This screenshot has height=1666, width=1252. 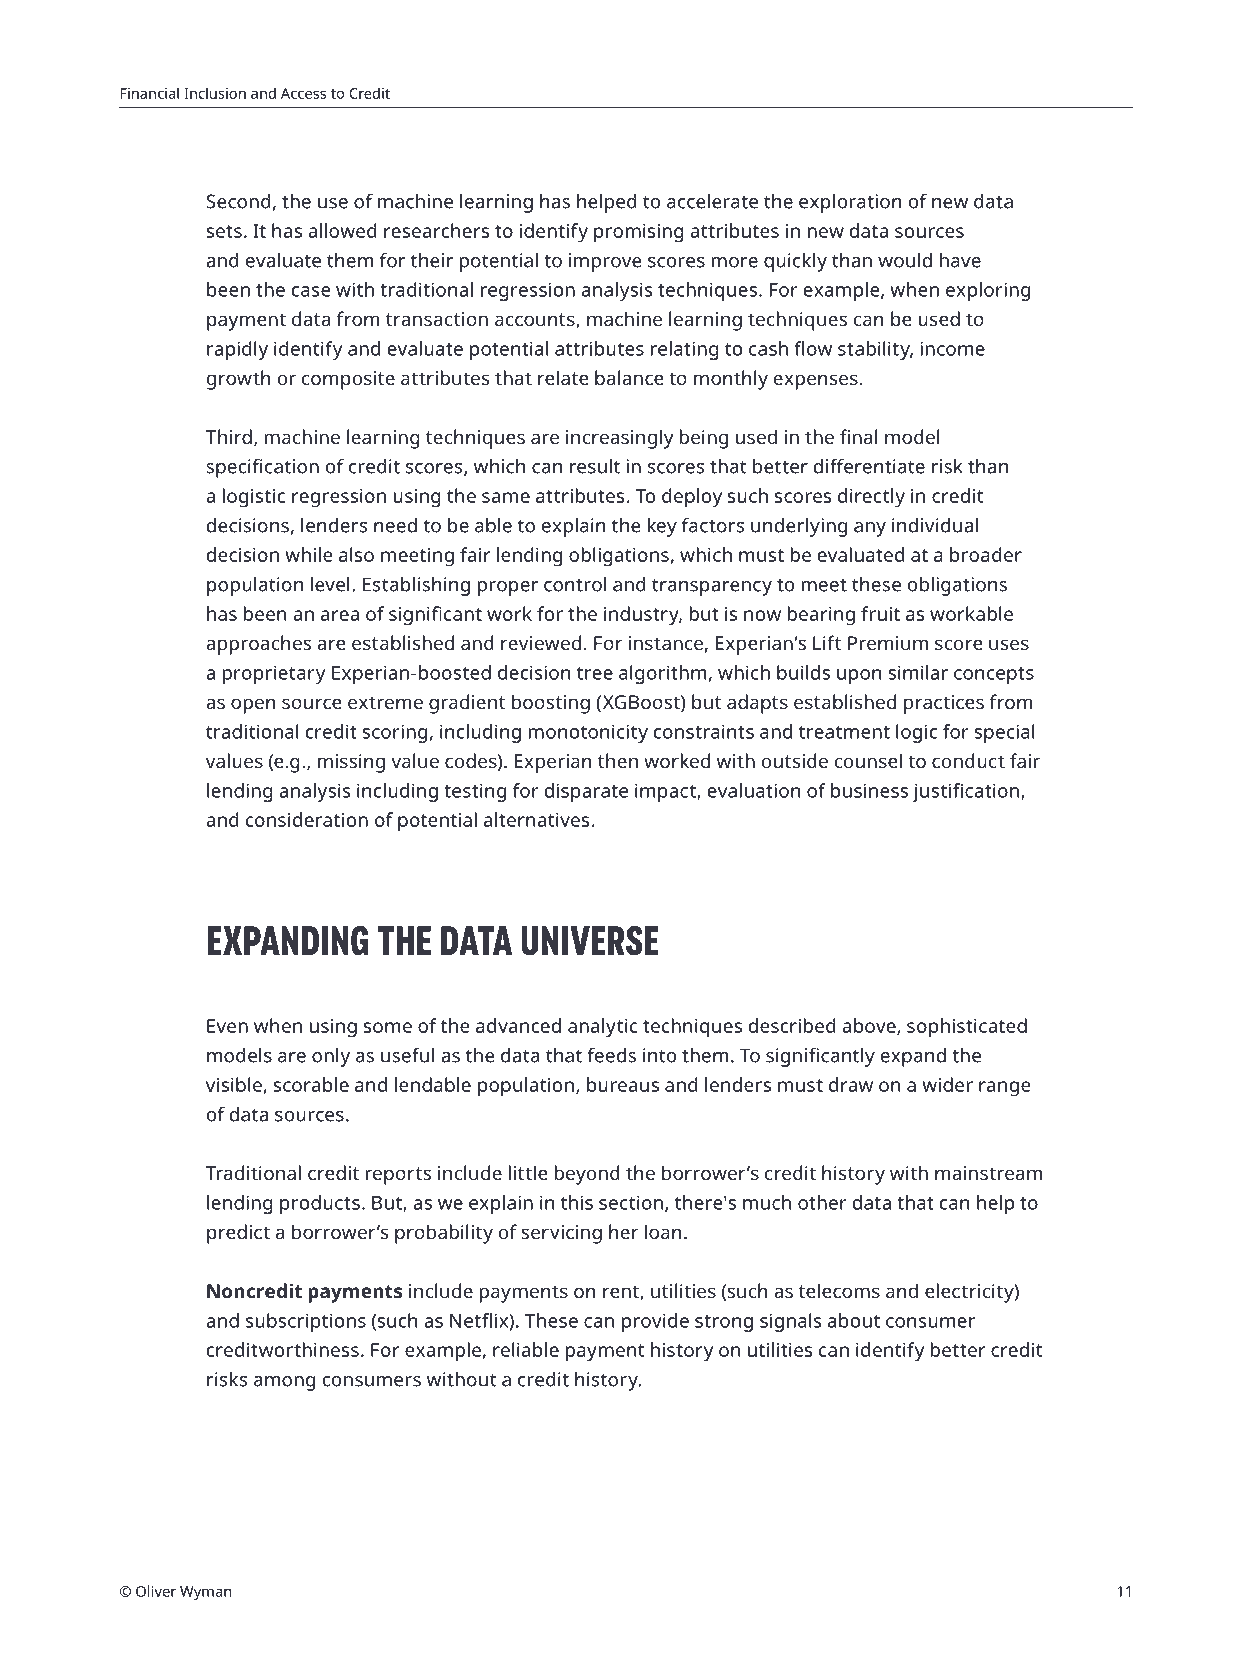 I want to click on Inclusion, so click(x=215, y=93).
